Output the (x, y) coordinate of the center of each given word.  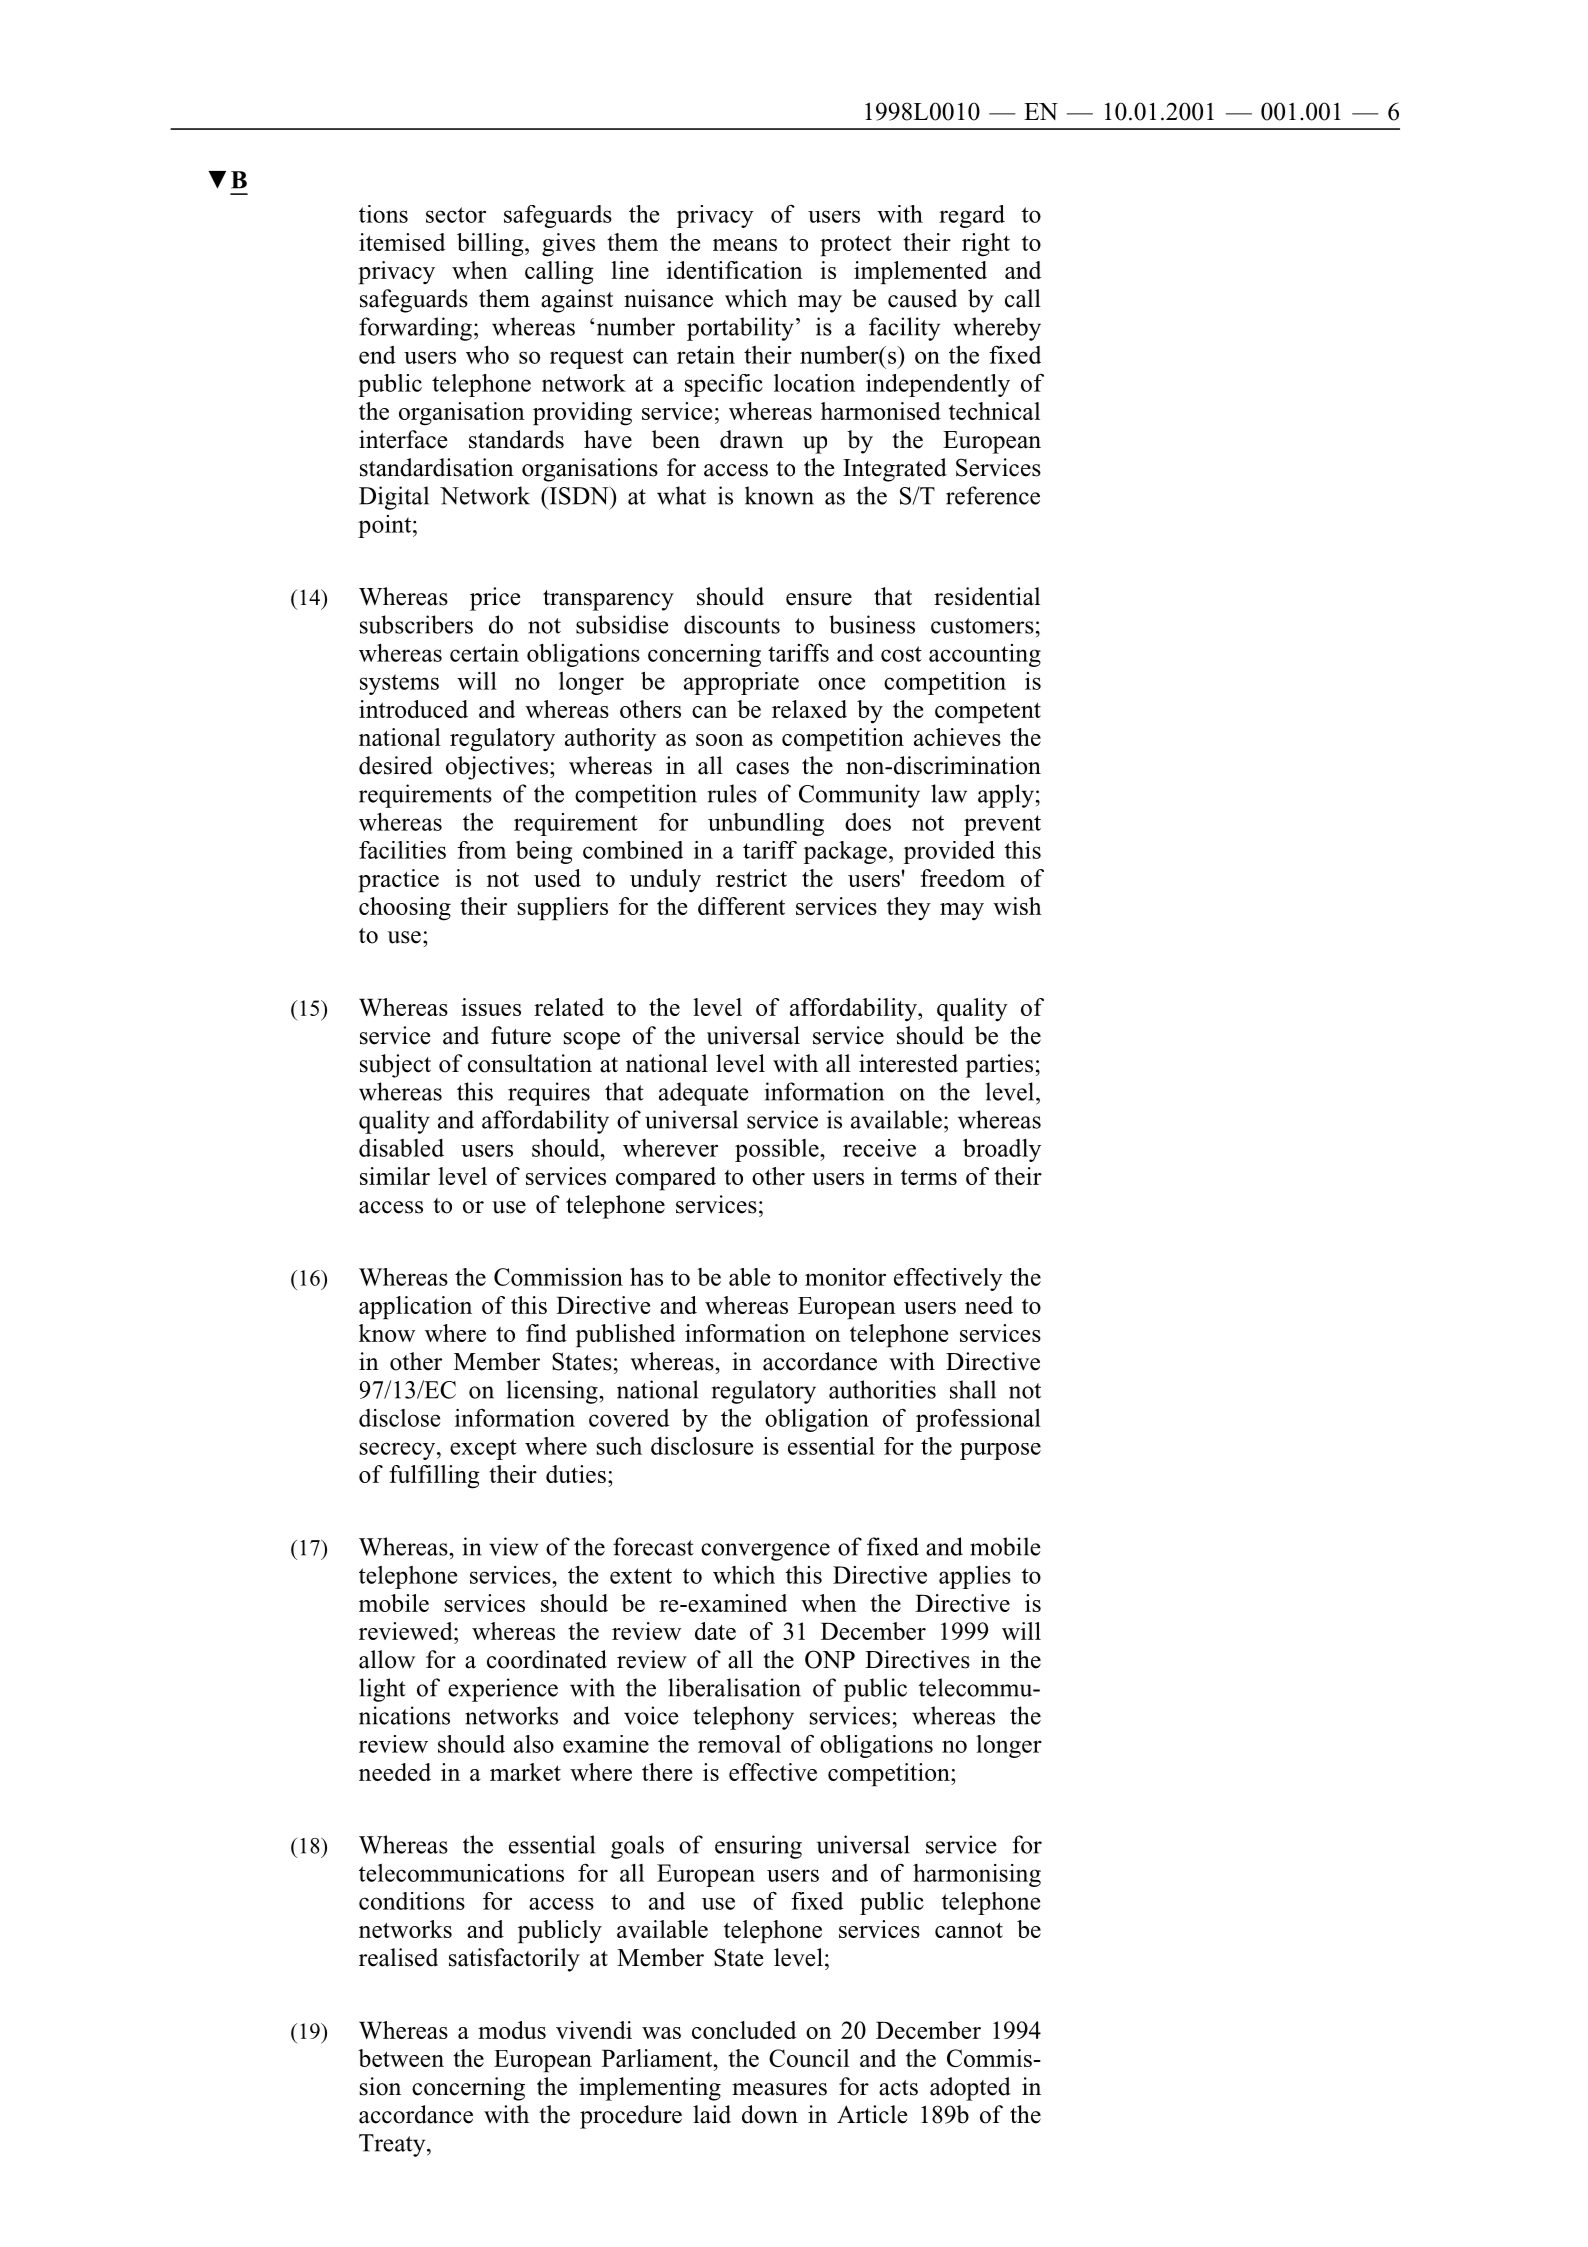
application (415, 1308)
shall (973, 1389)
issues (491, 1007)
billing (491, 245)
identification (735, 270)
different (741, 906)
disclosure (702, 1446)
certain (484, 653)
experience (503, 1690)
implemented (920, 273)
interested (908, 1063)
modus (512, 2030)
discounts (732, 624)
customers (982, 626)
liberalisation (734, 1687)
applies (975, 1577)
